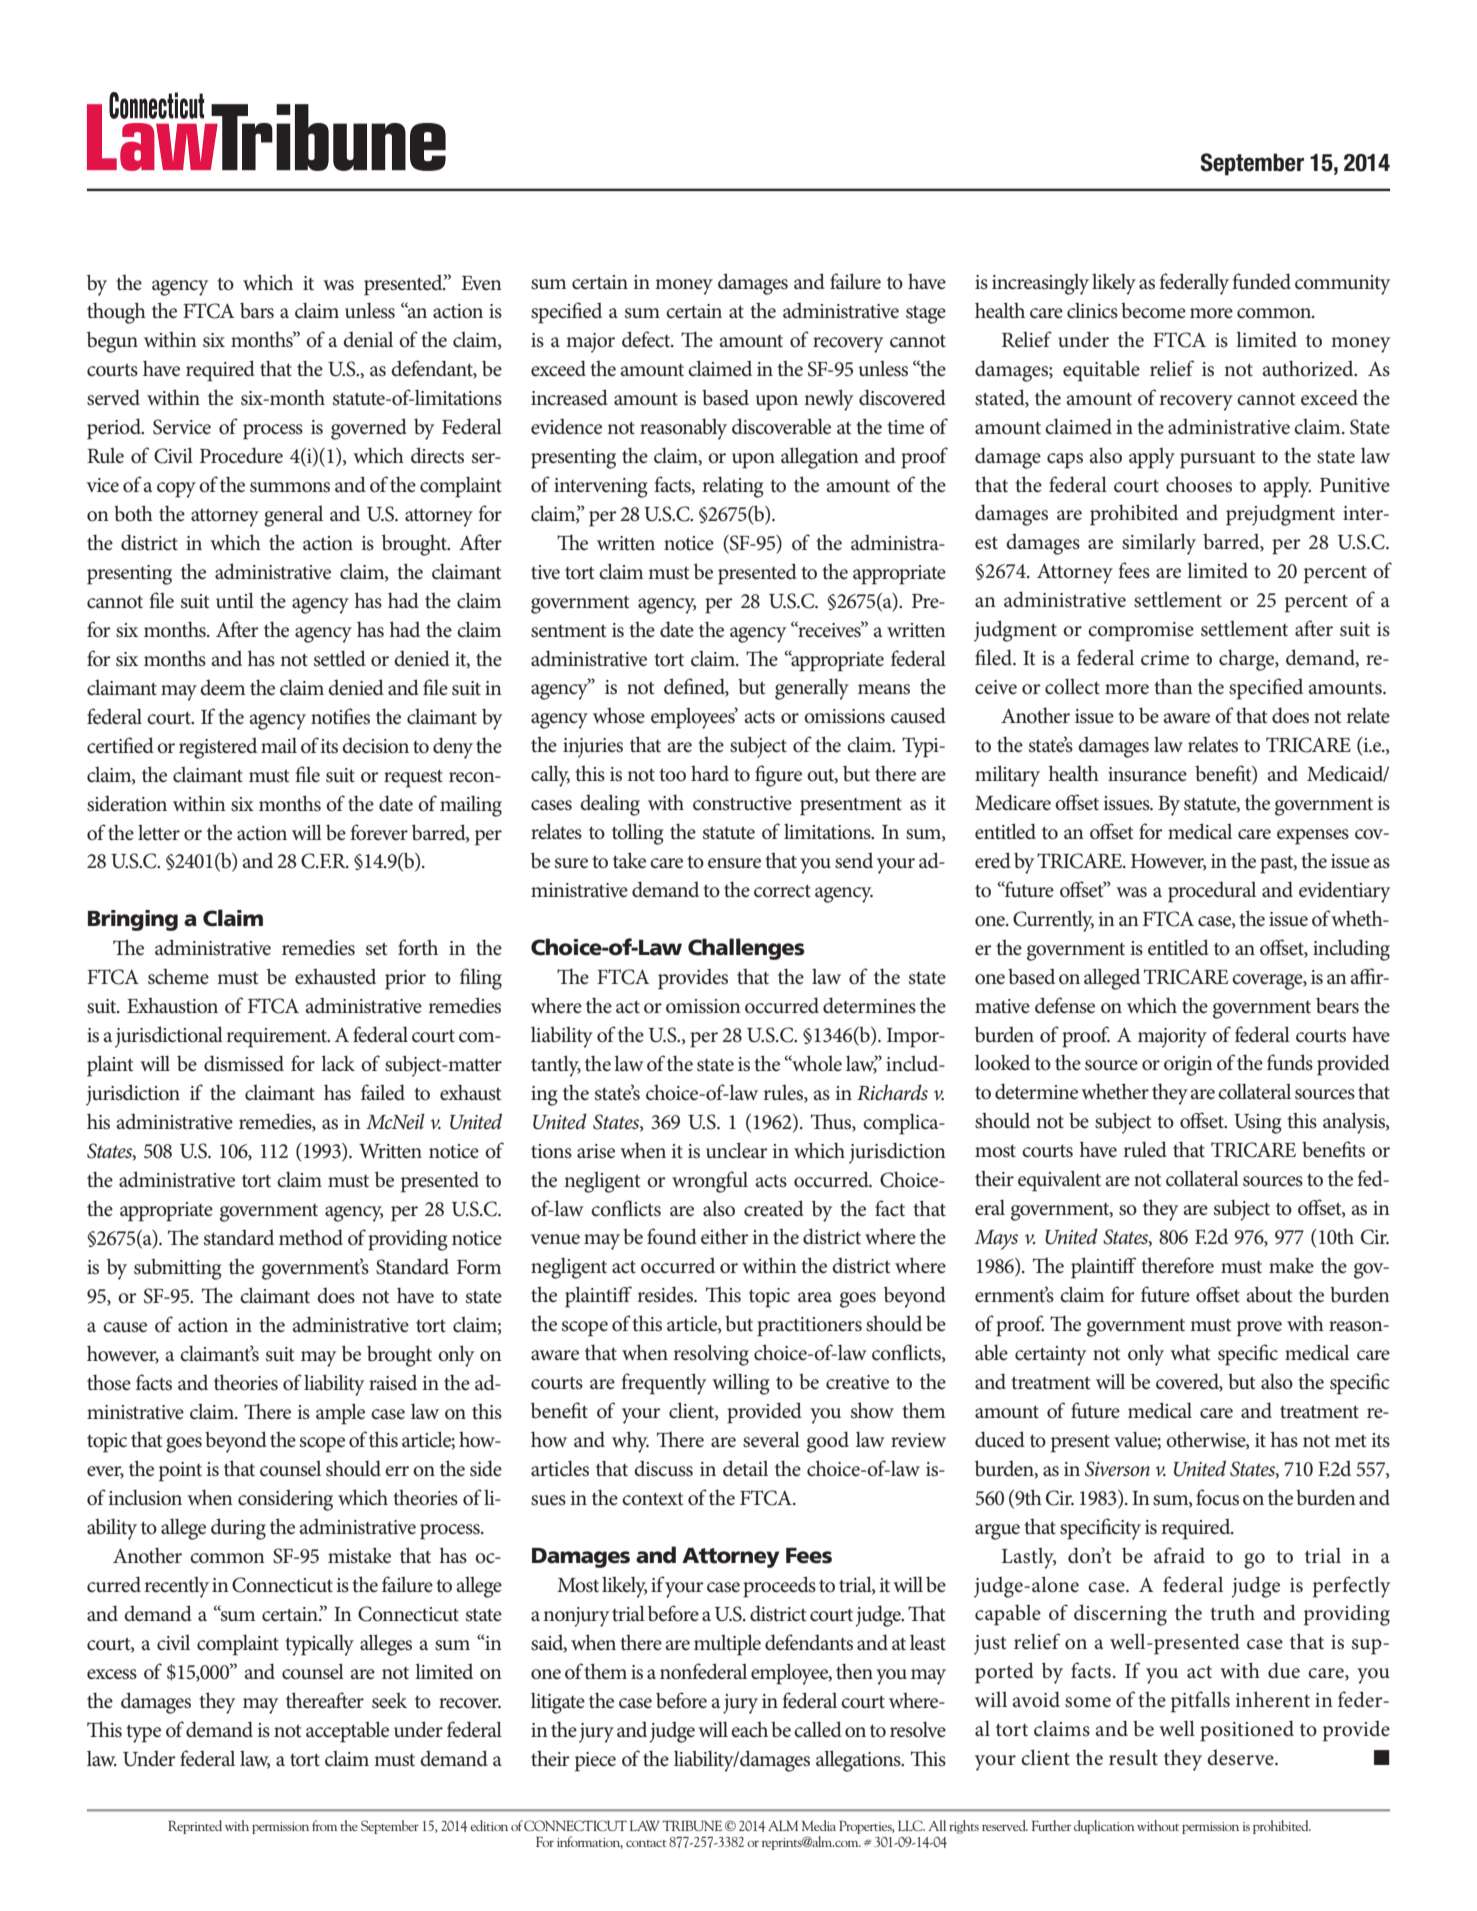 Image resolution: width=1477 pixels, height=1911 pixels. What do you see at coordinates (692, 1826) in the screenshot?
I see `TRIBUNE` at bounding box center [692, 1826].
